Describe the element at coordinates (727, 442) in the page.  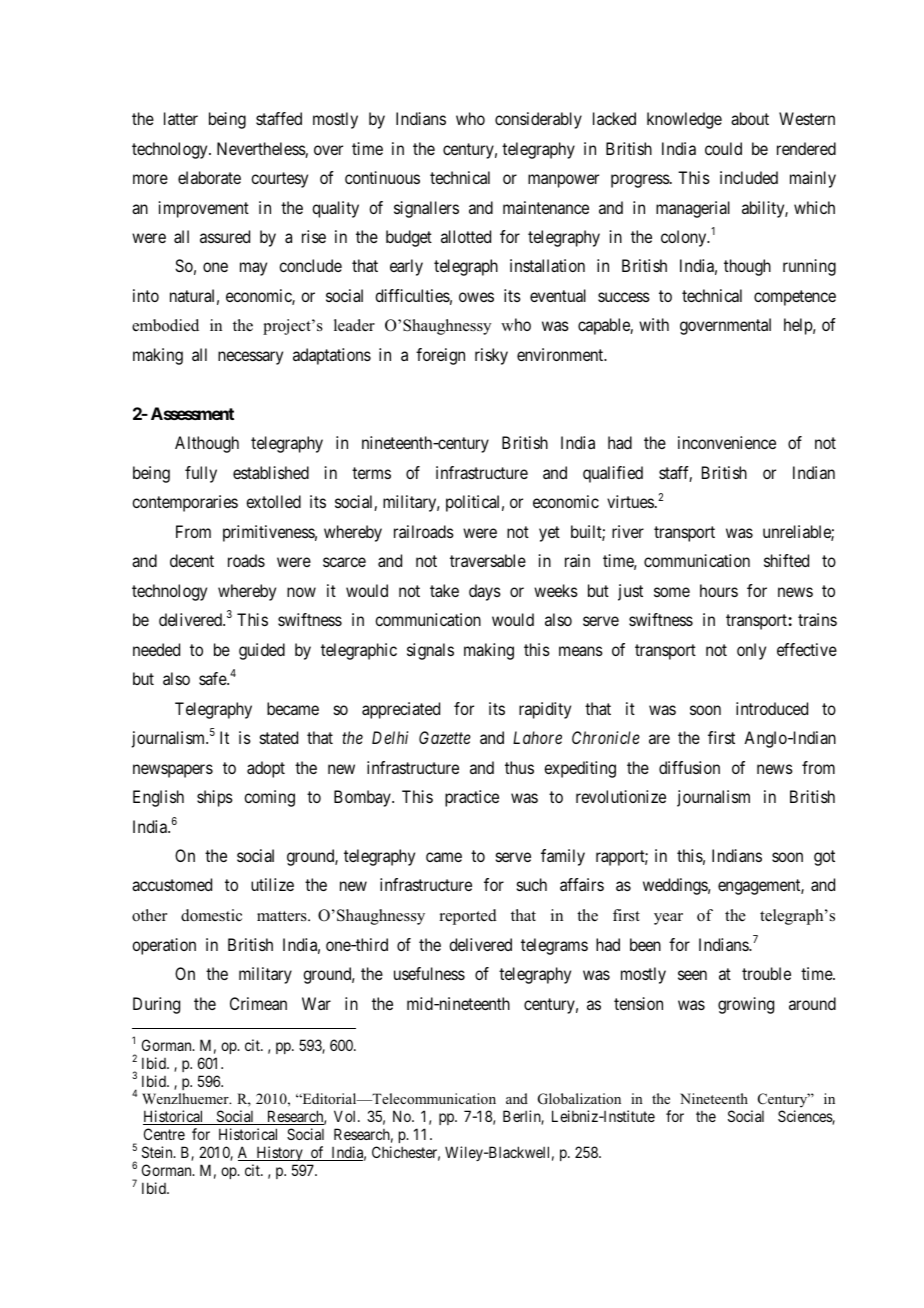
I see `inconvenience` at that location.
